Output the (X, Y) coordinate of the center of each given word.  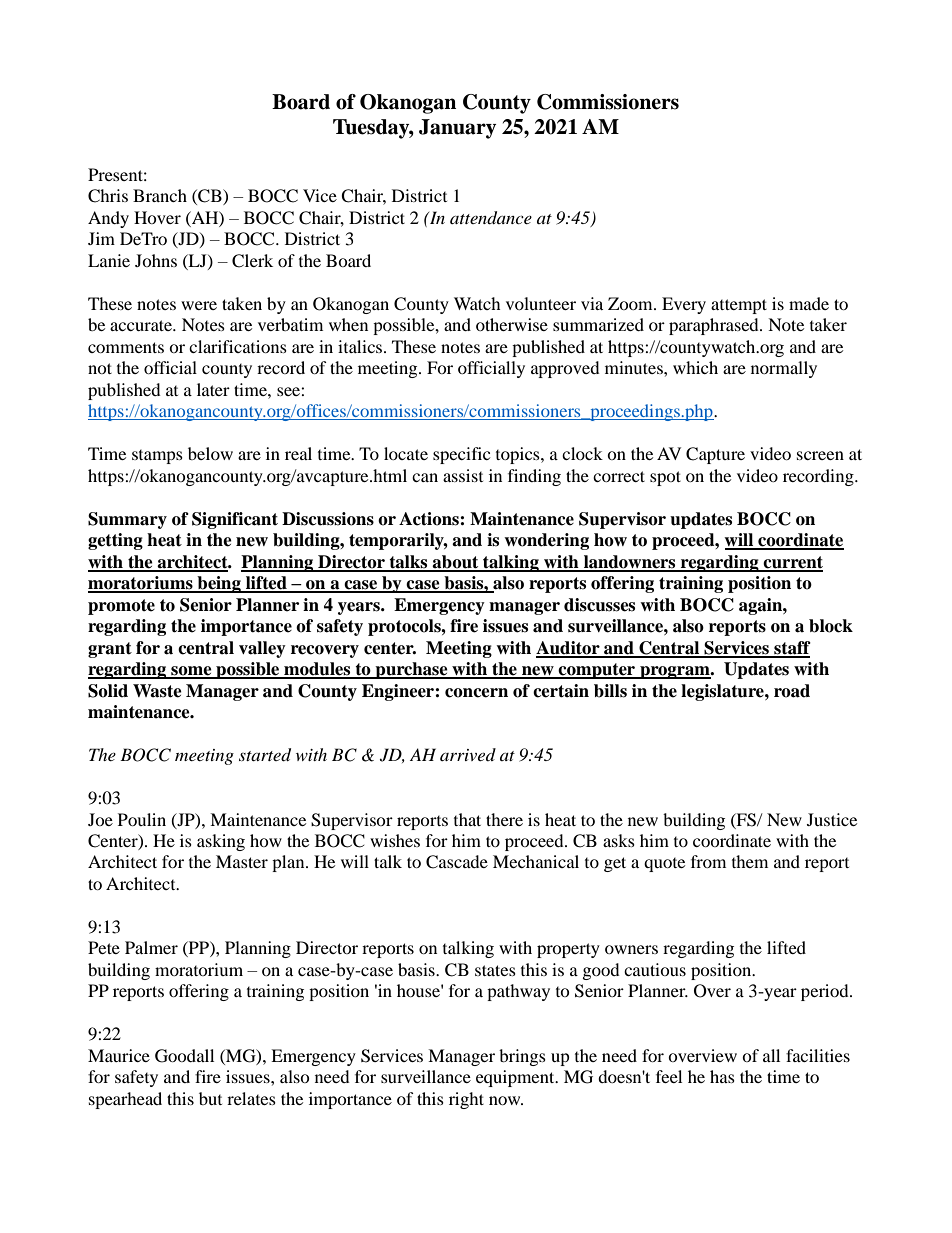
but (210, 1098)
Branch (160, 195)
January (457, 129)
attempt (739, 306)
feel (669, 1076)
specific (461, 455)
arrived (468, 754)
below (210, 453)
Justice (832, 819)
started (265, 755)
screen (820, 455)
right (466, 1100)
